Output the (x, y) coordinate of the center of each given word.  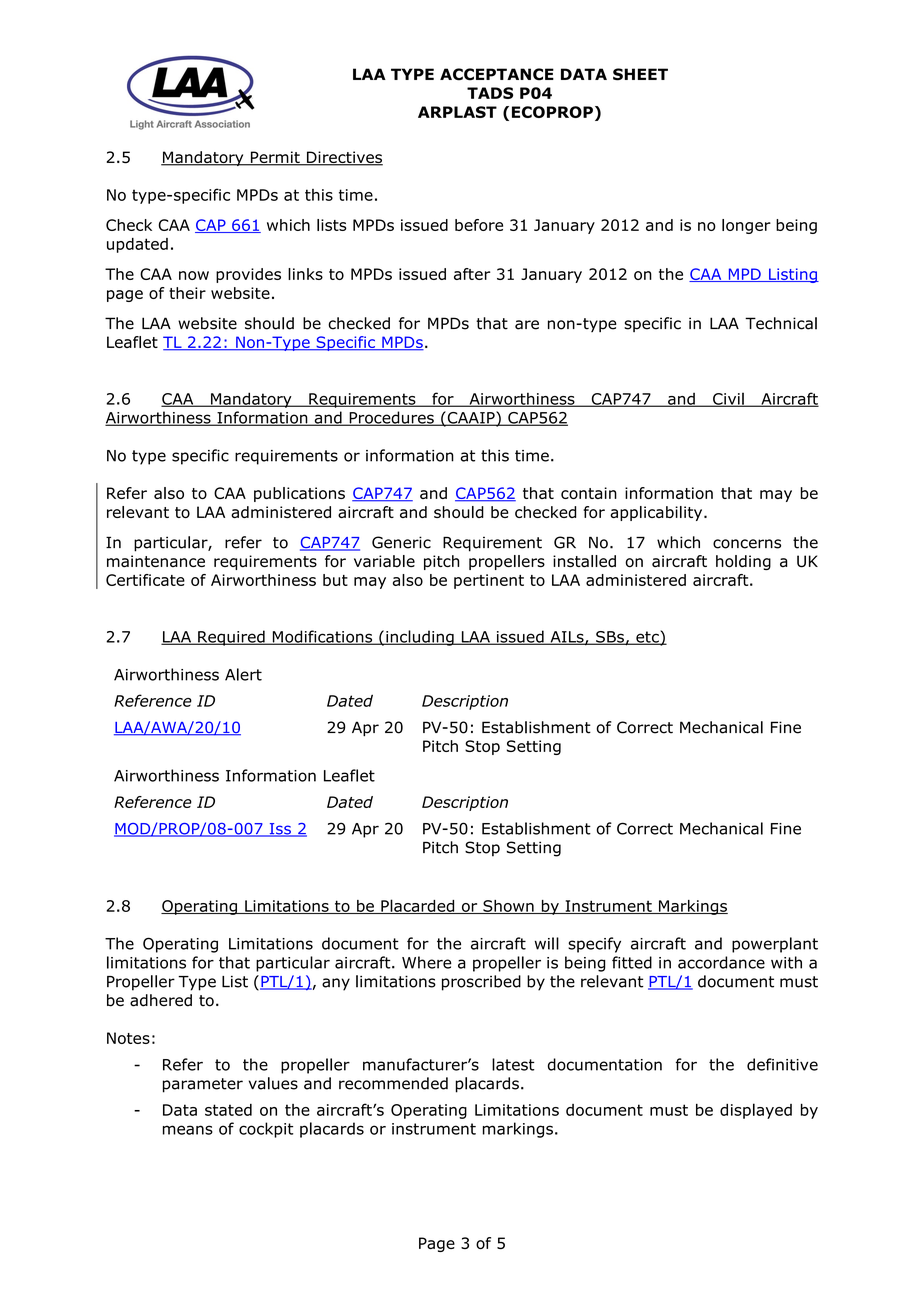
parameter (203, 1085)
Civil (728, 399)
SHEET (640, 74)
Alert (243, 674)
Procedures (391, 418)
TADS (490, 93)
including (420, 638)
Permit (275, 158)
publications (299, 494)
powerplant (775, 945)
